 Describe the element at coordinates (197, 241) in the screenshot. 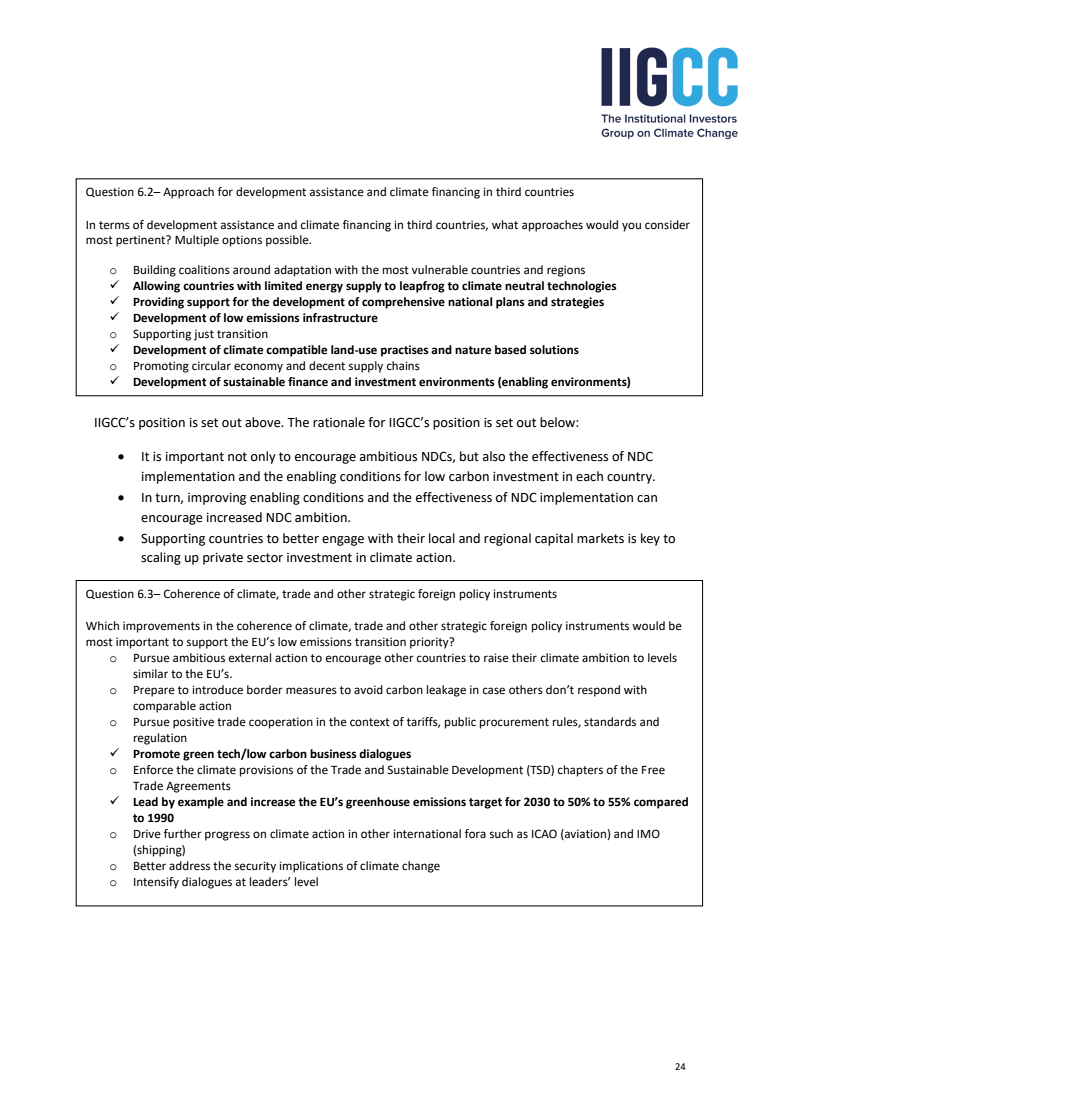

I see `Multiple` at that location.
